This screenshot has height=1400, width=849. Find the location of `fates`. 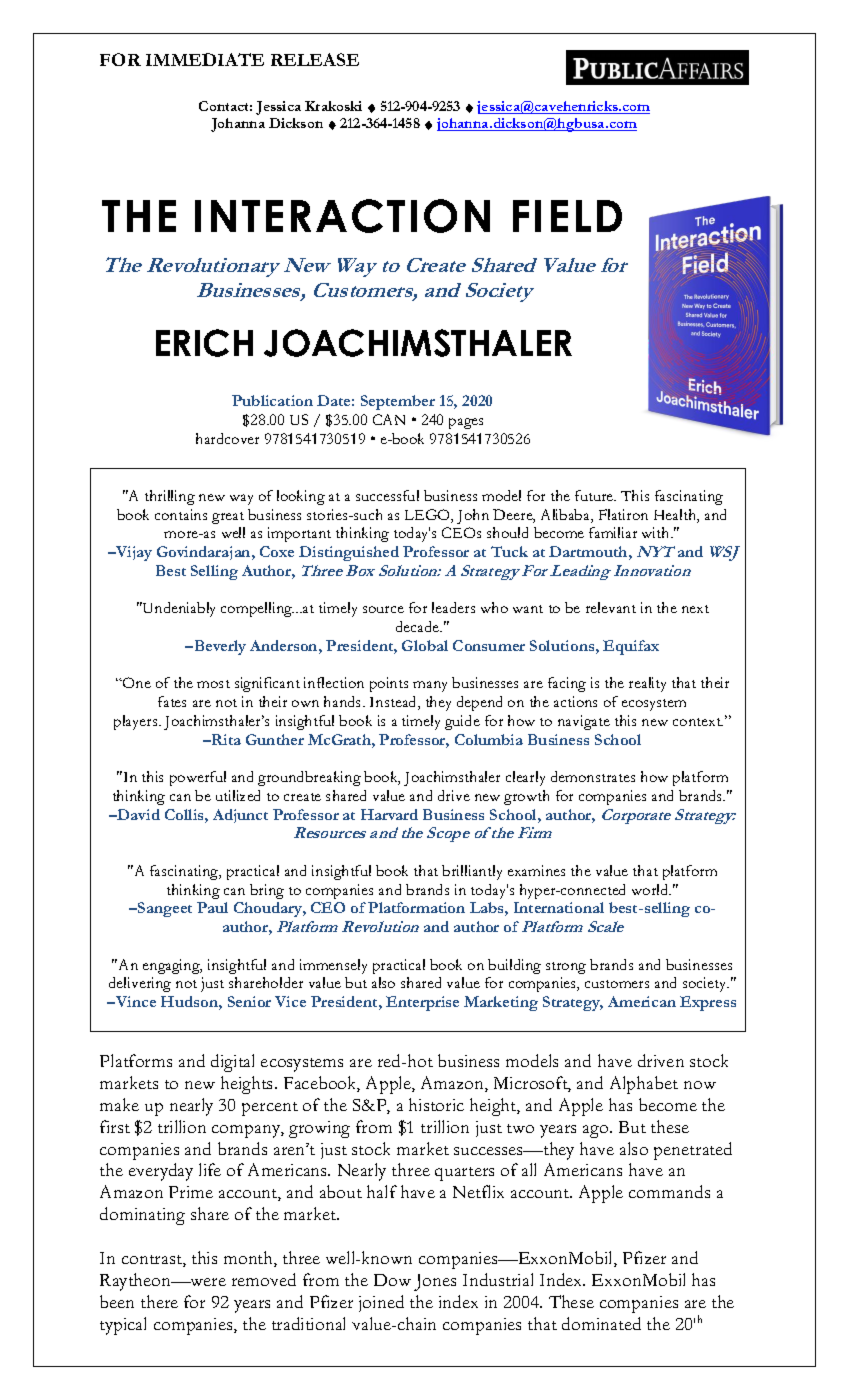

fates is located at coordinates (172, 701).
